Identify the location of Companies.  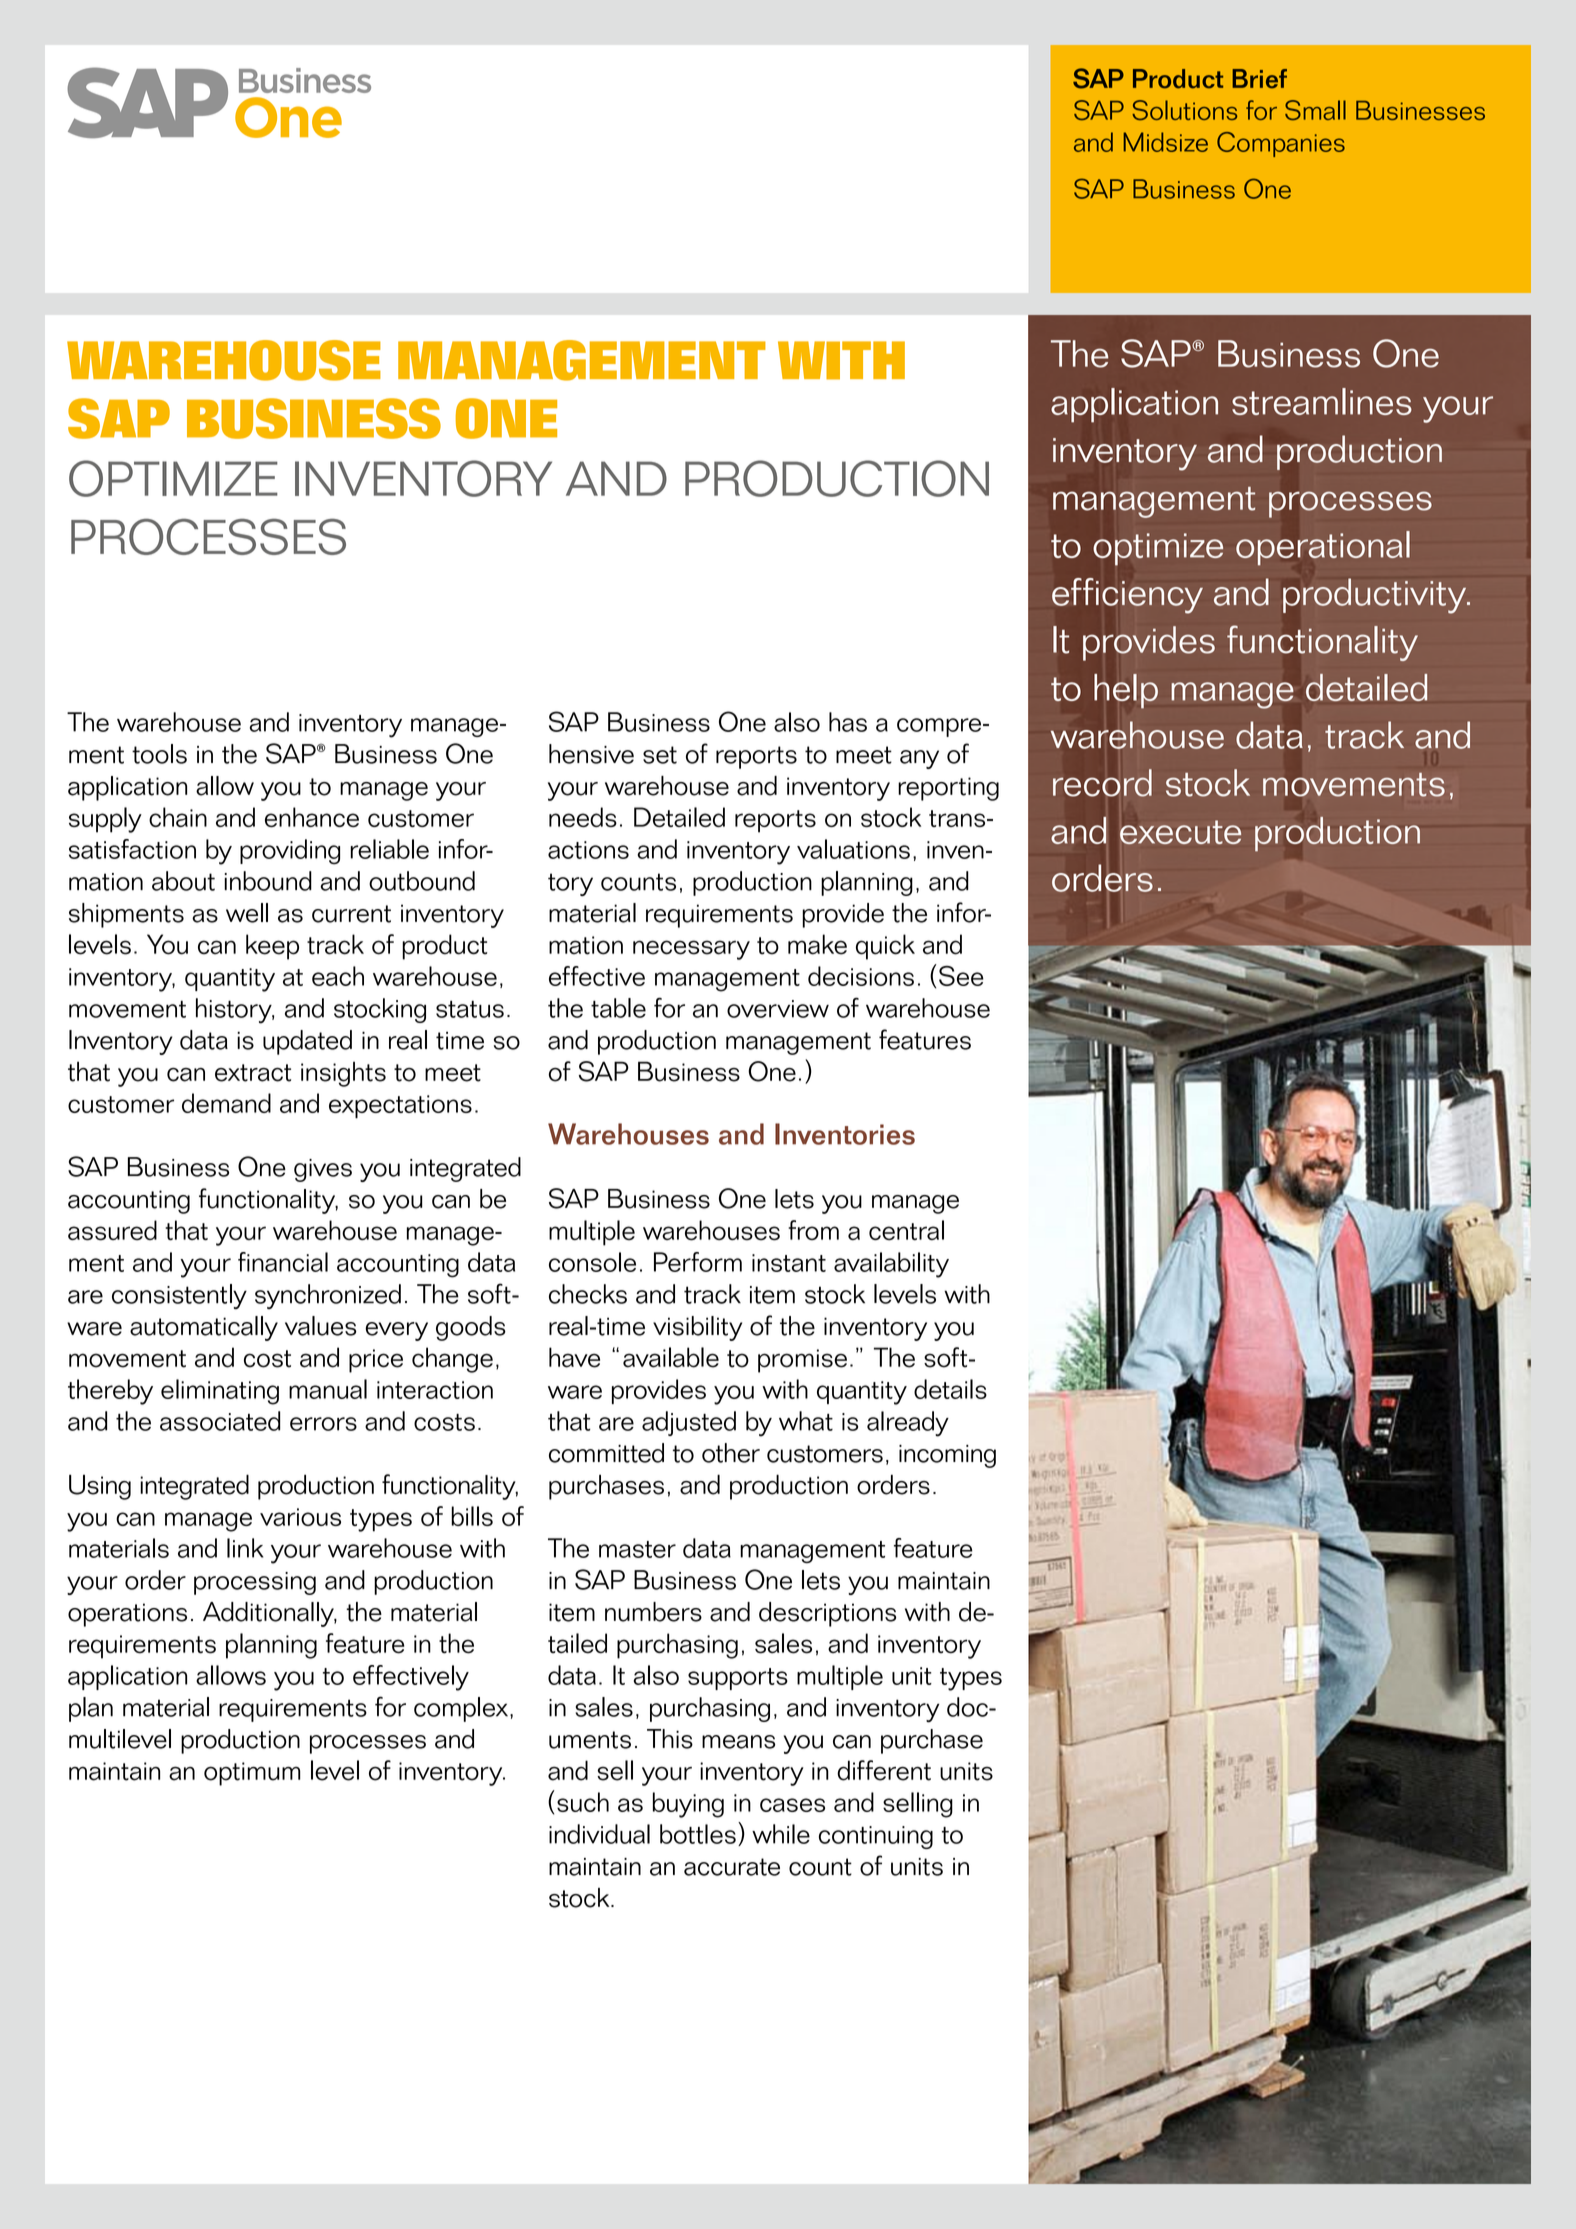
(1281, 144).
